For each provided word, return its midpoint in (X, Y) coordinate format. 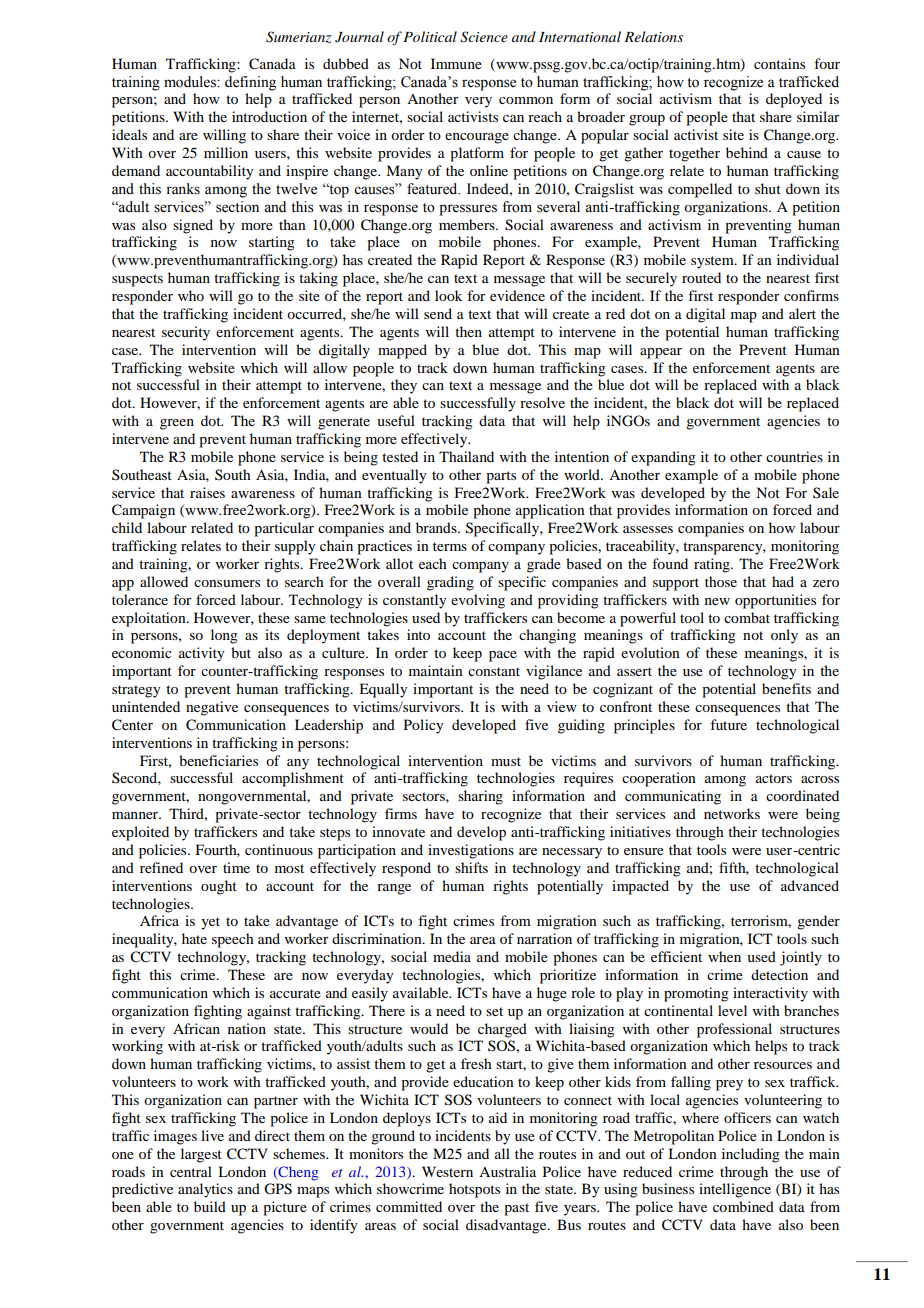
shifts (471, 867)
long (224, 636)
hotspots (474, 1190)
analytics (205, 1190)
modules (191, 82)
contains (779, 63)
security (186, 333)
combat (747, 617)
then (468, 331)
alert (802, 313)
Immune (456, 63)
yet (210, 923)
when (724, 956)
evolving (478, 601)
